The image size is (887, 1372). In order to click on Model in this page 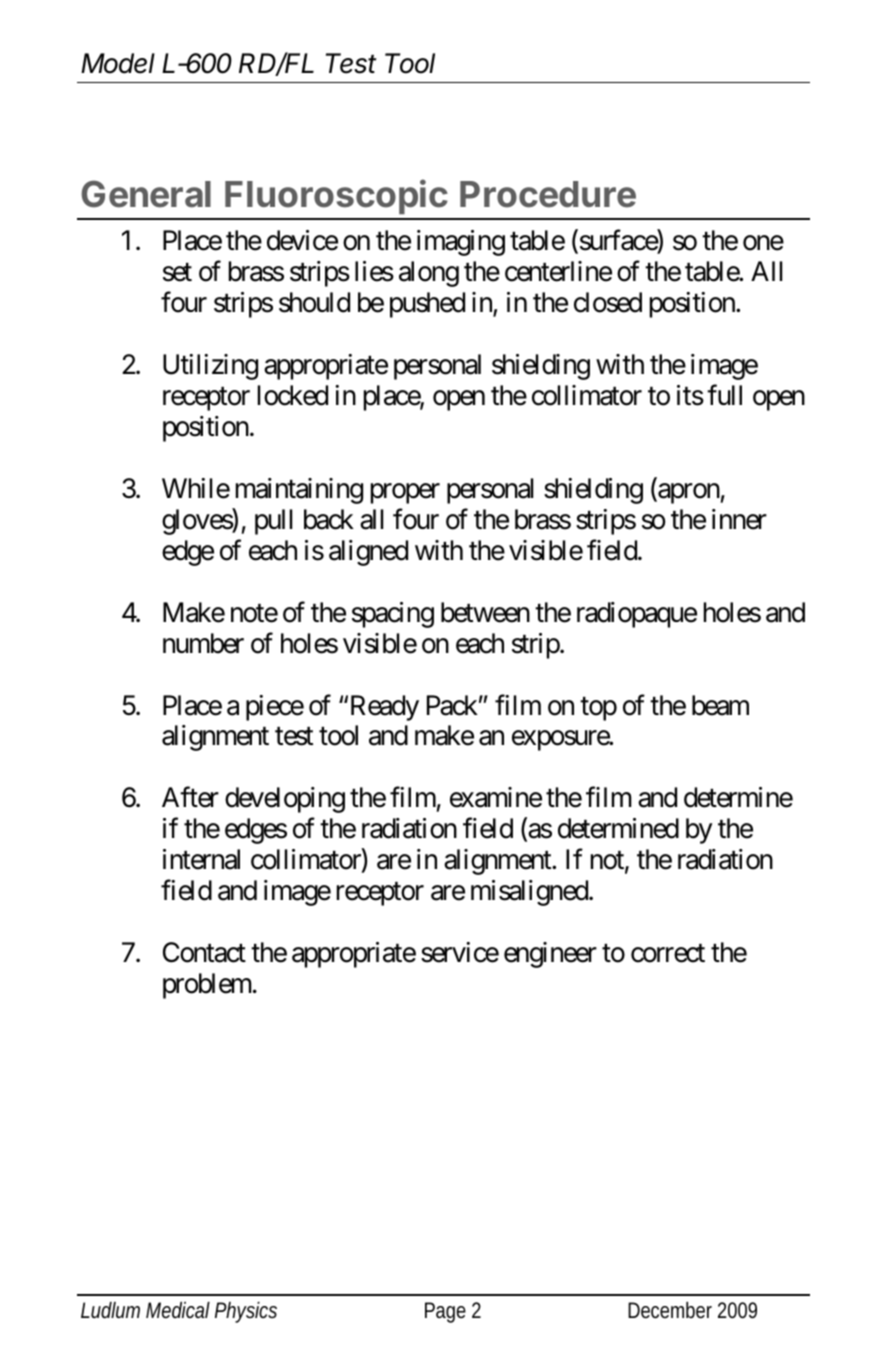, I will do `click(118, 63)`.
